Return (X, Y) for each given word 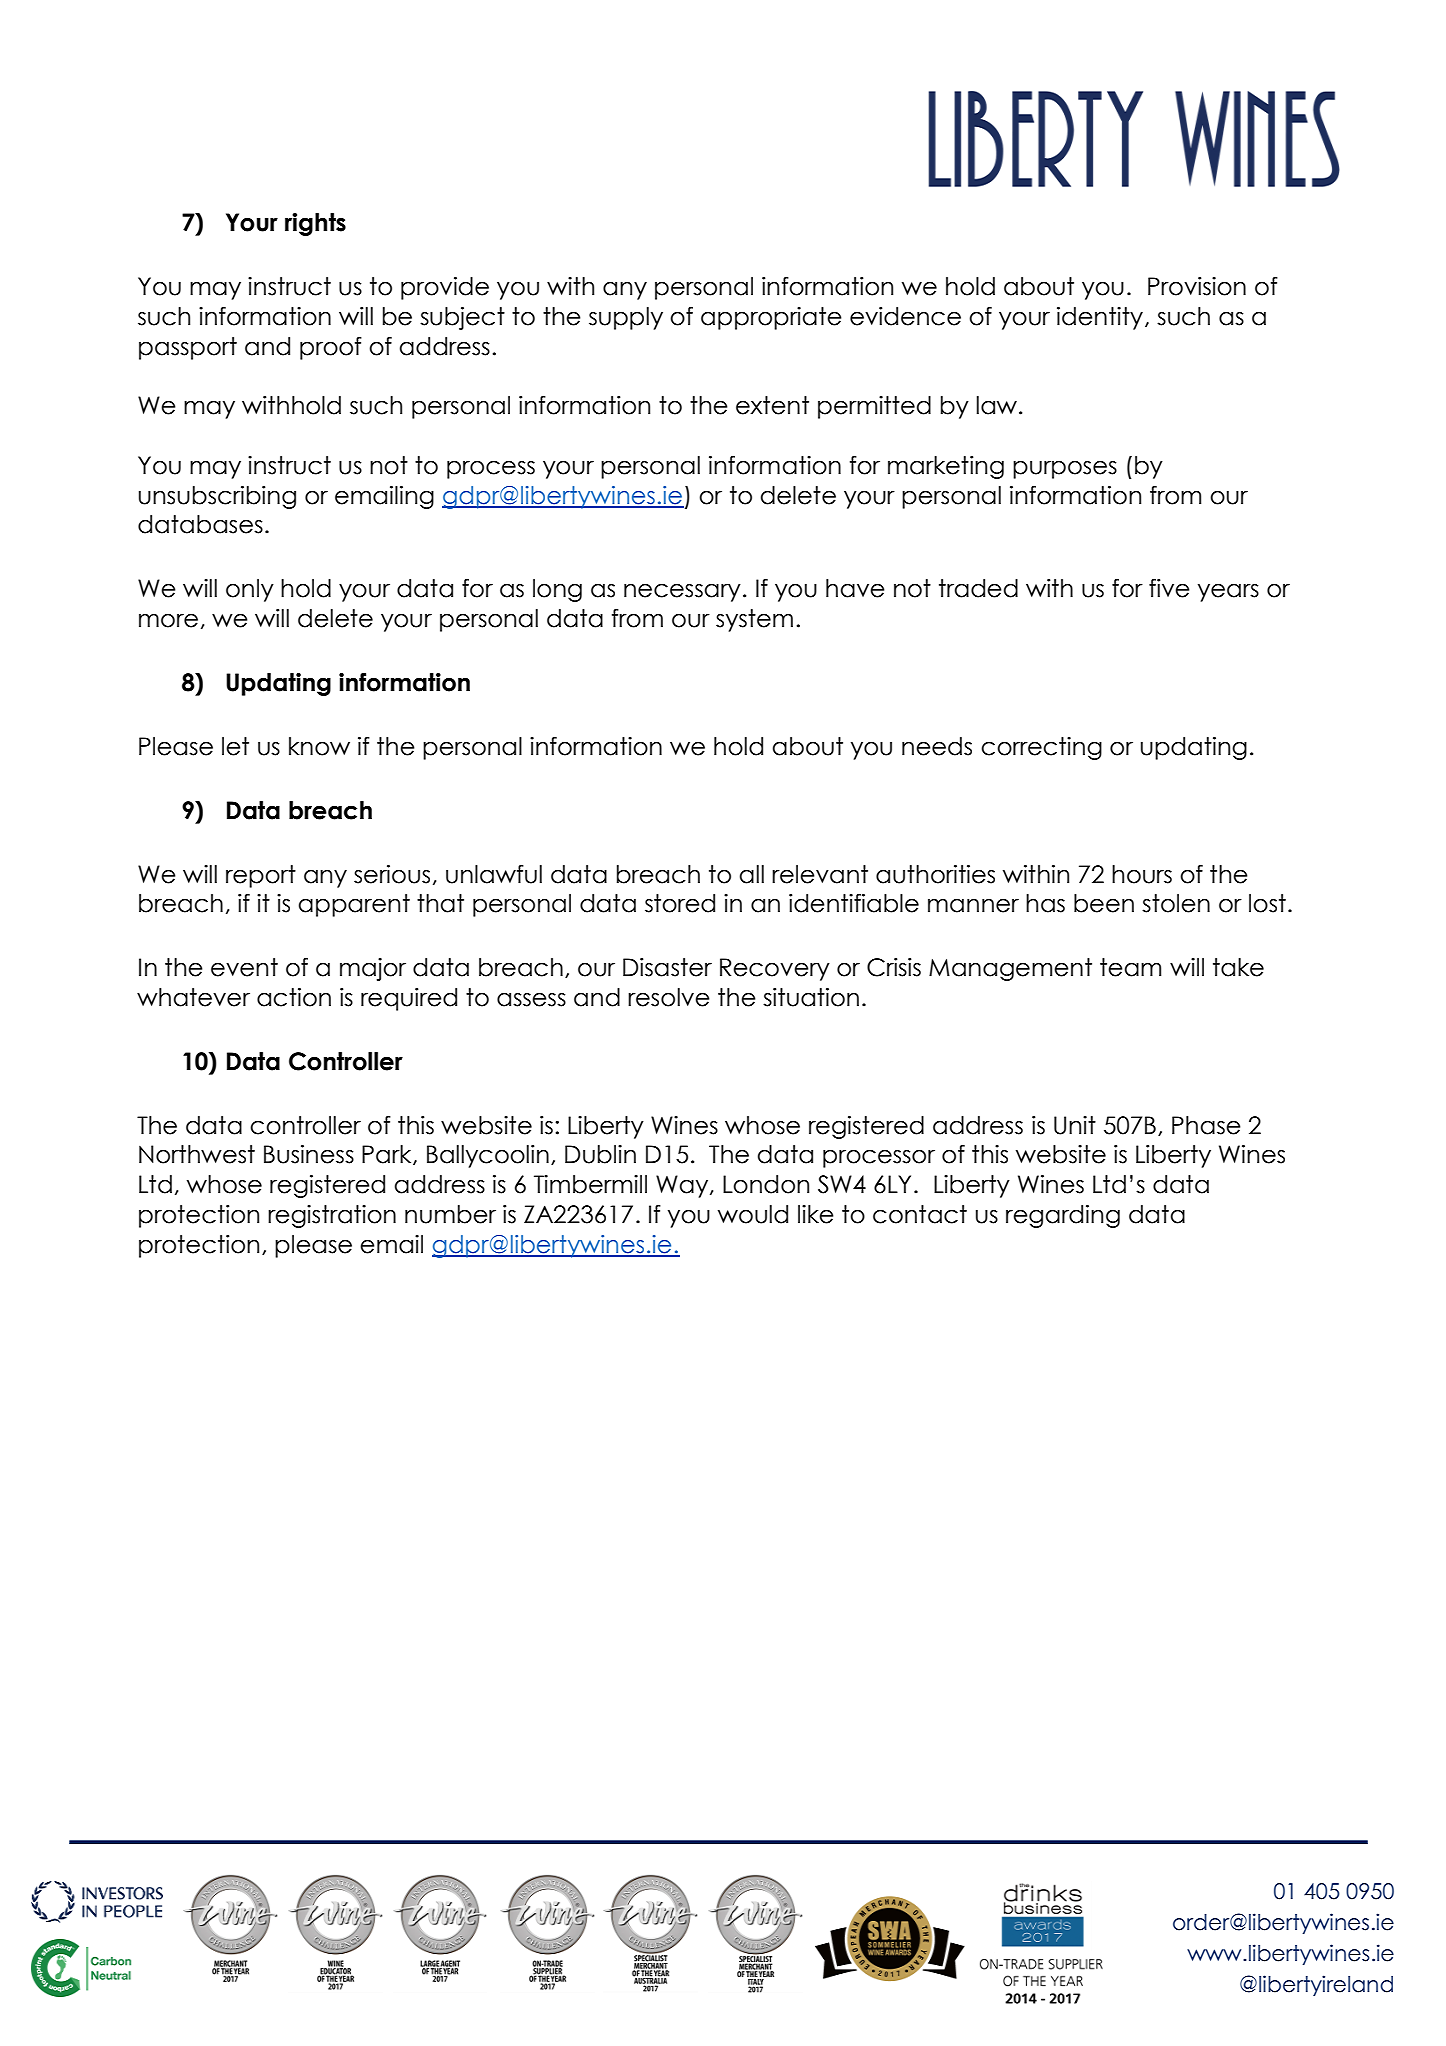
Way (683, 1186)
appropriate (771, 318)
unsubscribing (217, 497)
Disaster (667, 967)
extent (772, 405)
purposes (1065, 469)
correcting (1041, 748)
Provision (1197, 286)
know (319, 746)
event (244, 967)
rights (315, 224)
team (1130, 967)
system (754, 620)
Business (309, 1154)
